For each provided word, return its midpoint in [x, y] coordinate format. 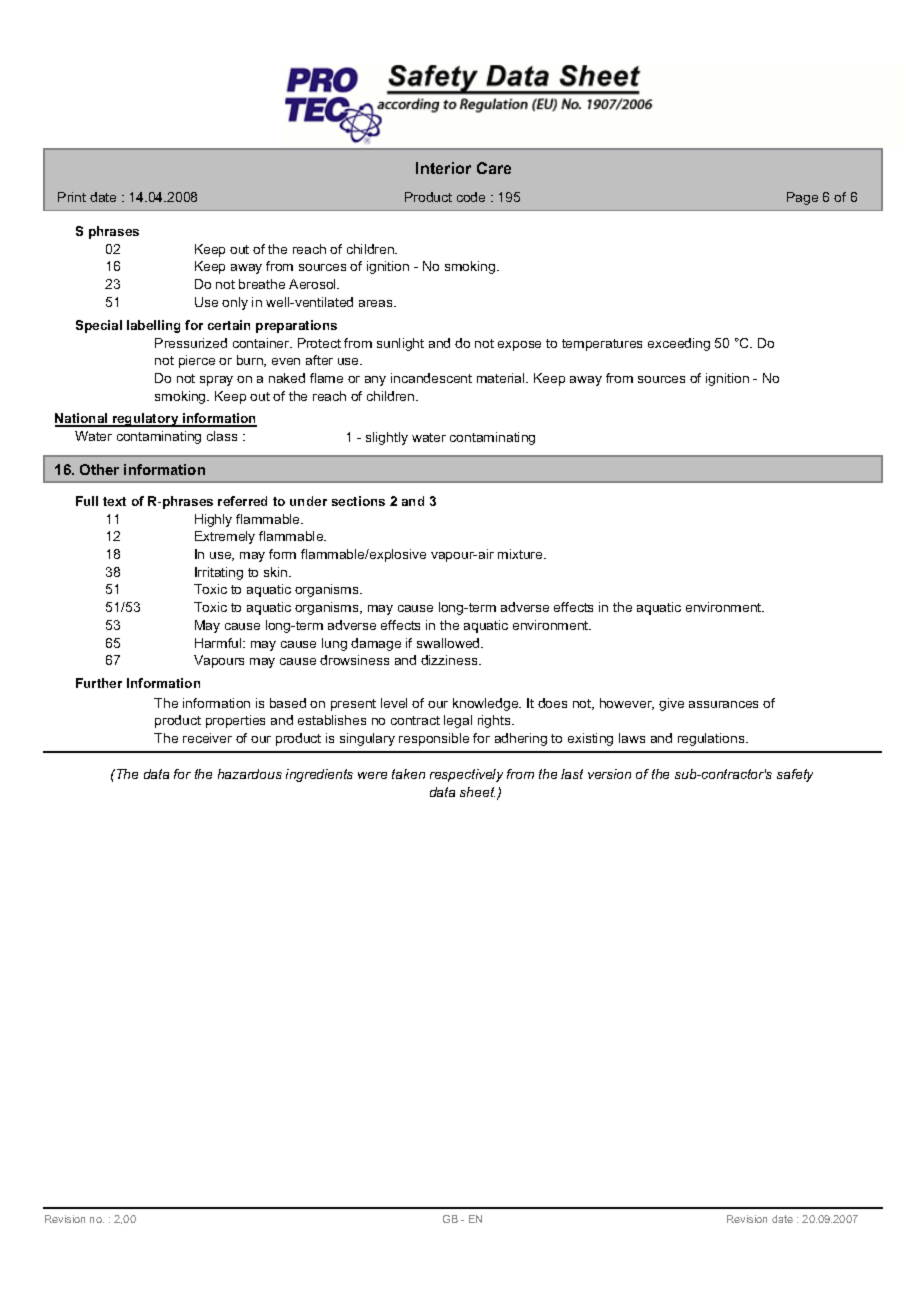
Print [72, 197]
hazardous [250, 774]
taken [408, 774]
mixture [521, 554]
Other [99, 469]
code [471, 197]
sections [358, 501]
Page [802, 198]
